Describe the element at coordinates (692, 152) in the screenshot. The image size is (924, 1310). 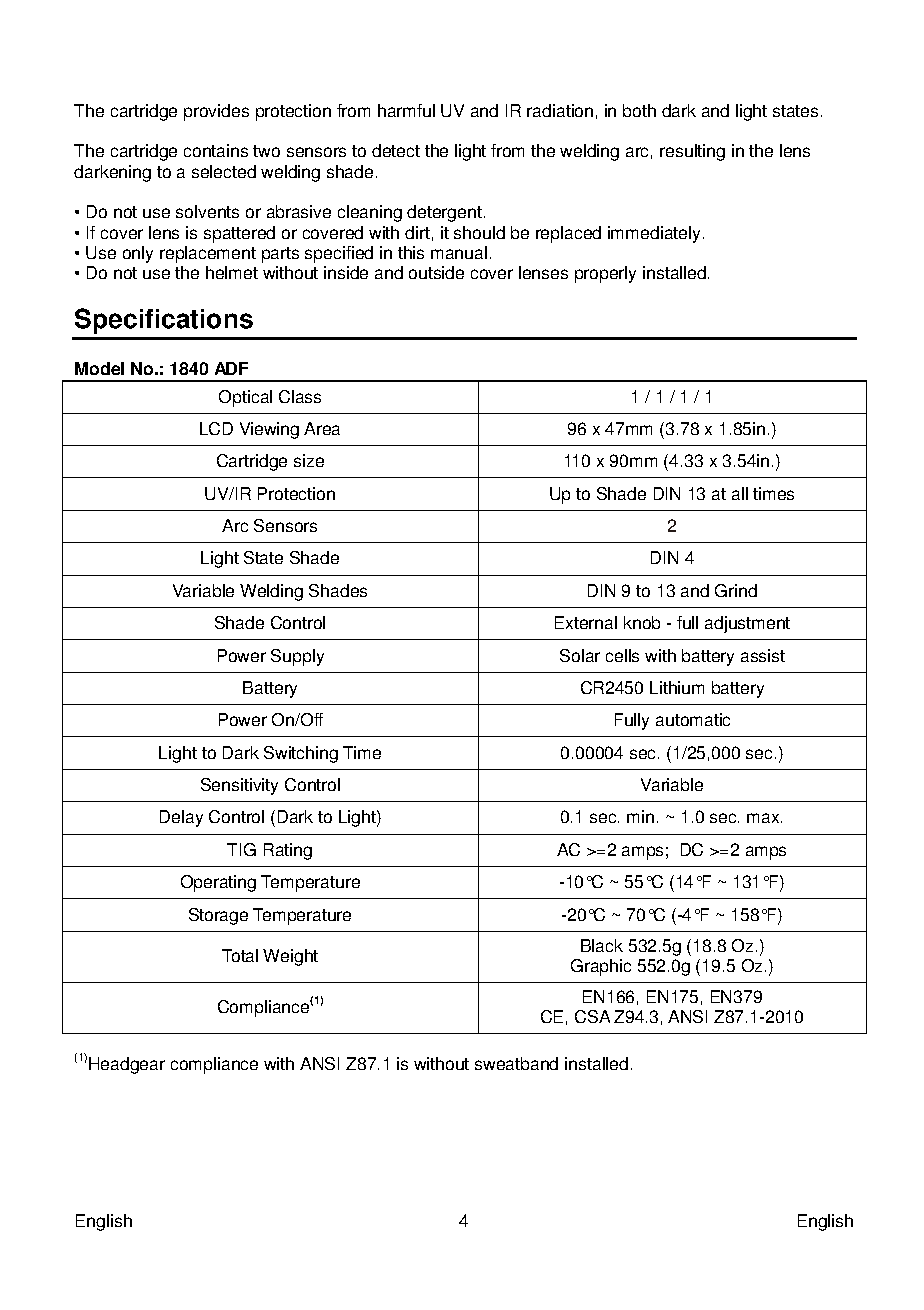
I see `resulting` at that location.
